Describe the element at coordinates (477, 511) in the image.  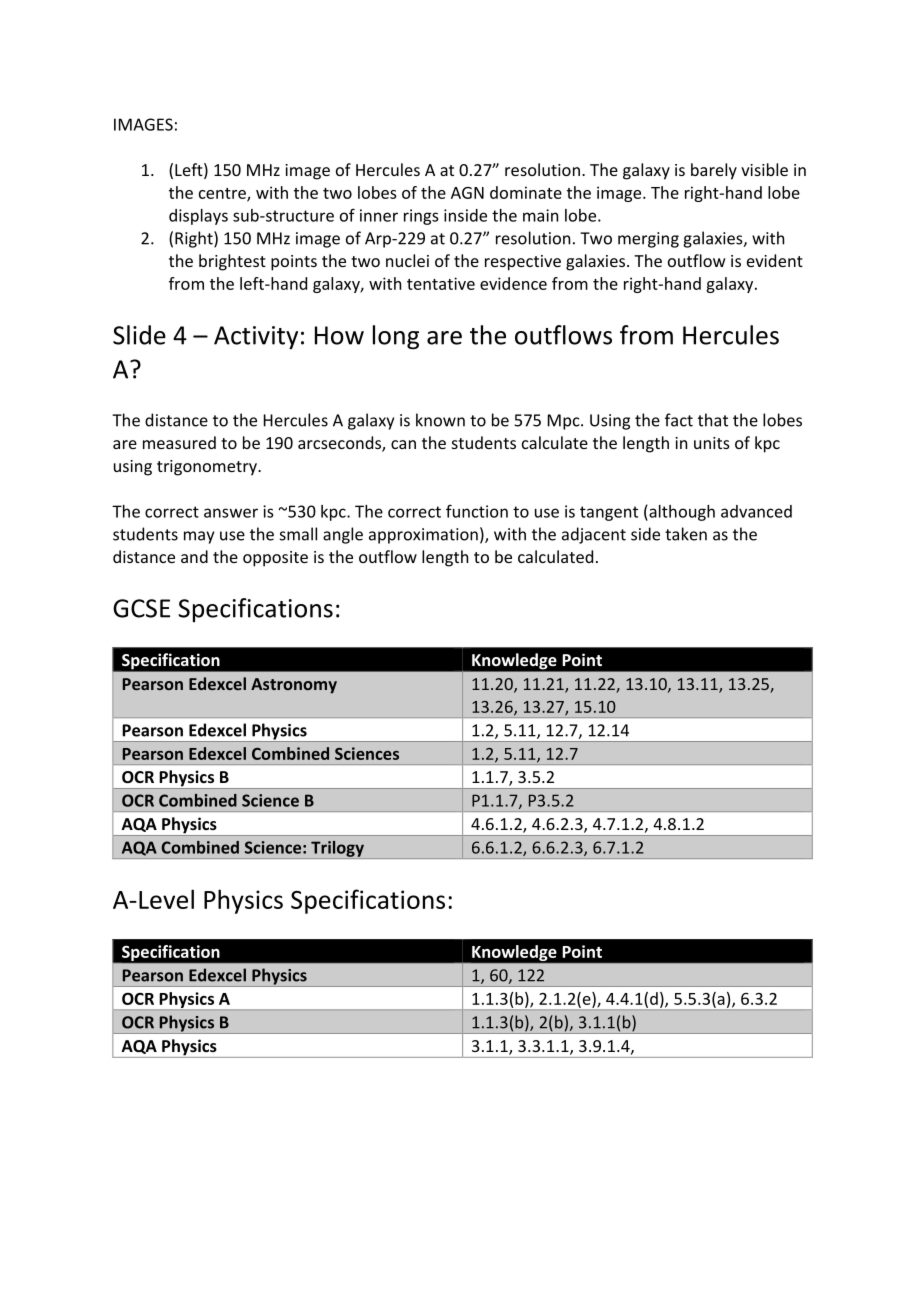
I see `function` at that location.
